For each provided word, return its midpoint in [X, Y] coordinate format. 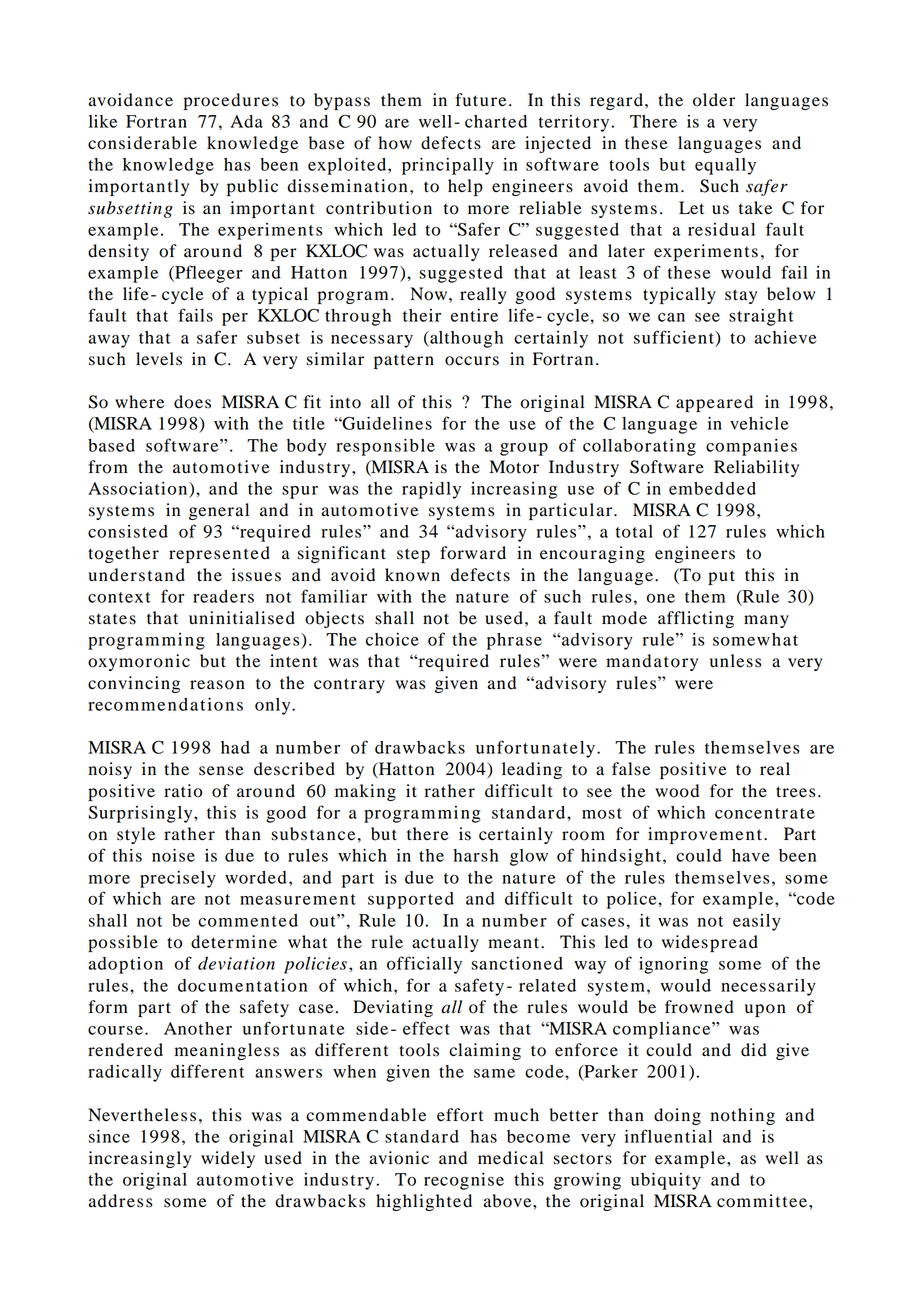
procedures [231, 101]
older [714, 100]
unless [735, 661]
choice [392, 639]
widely [228, 1159]
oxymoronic [139, 662]
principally [448, 166]
